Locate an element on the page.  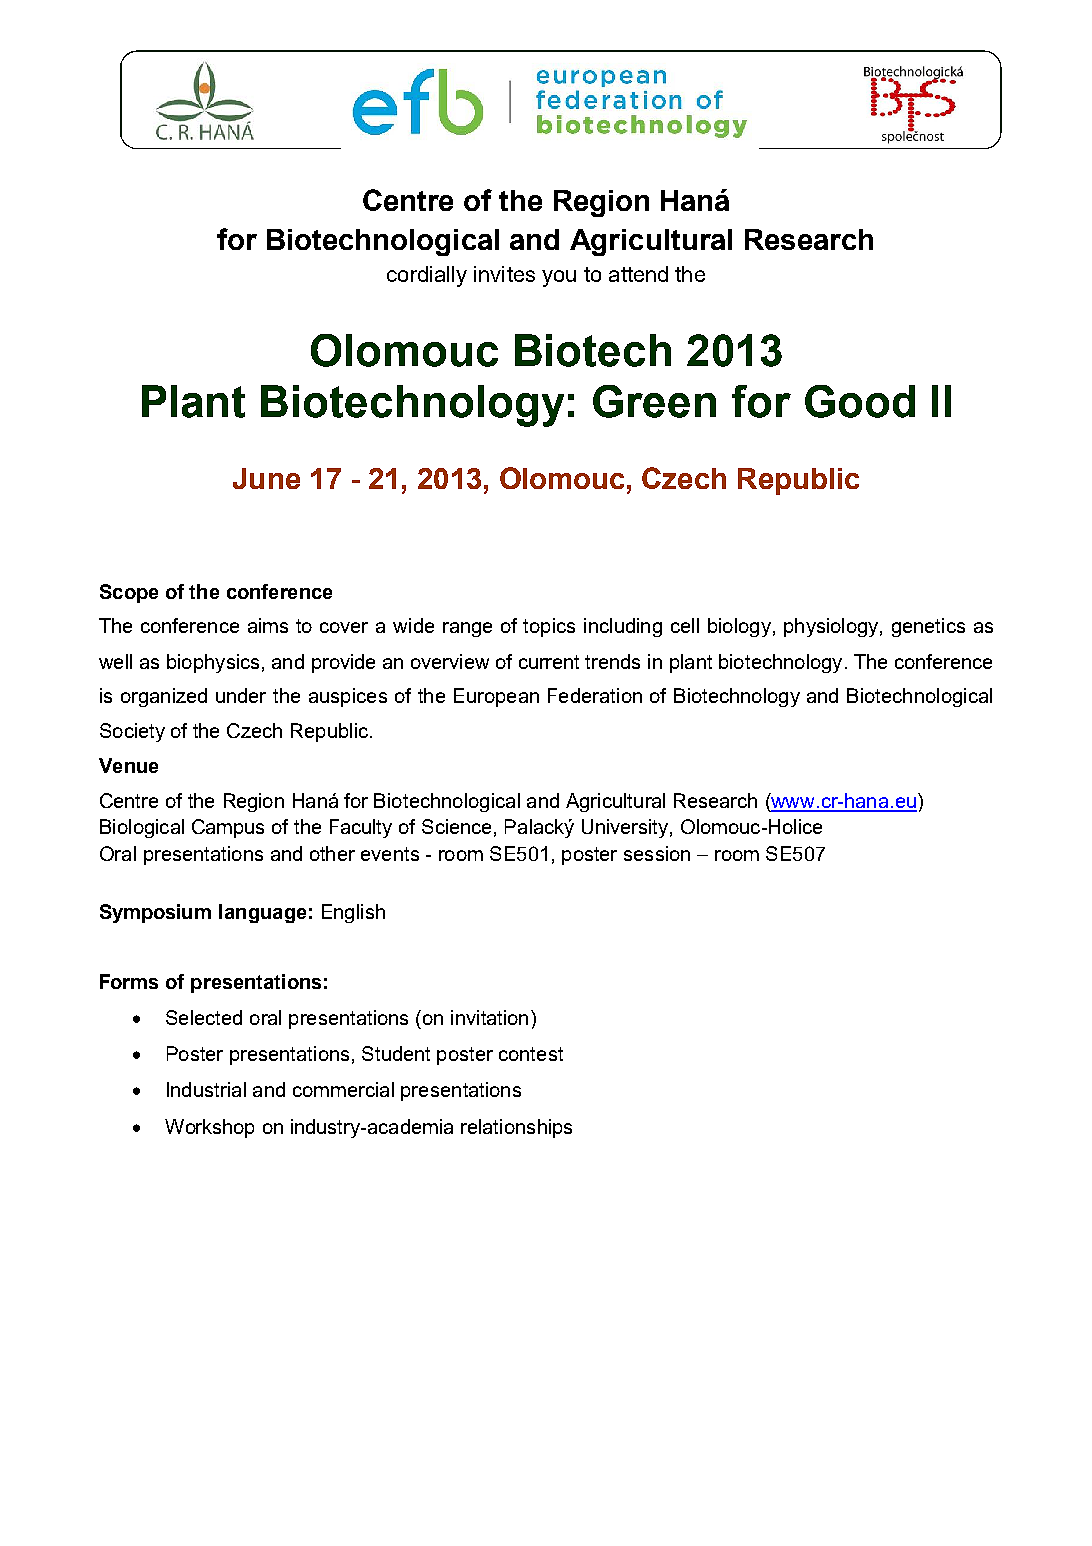
Scope is located at coordinates (129, 593).
